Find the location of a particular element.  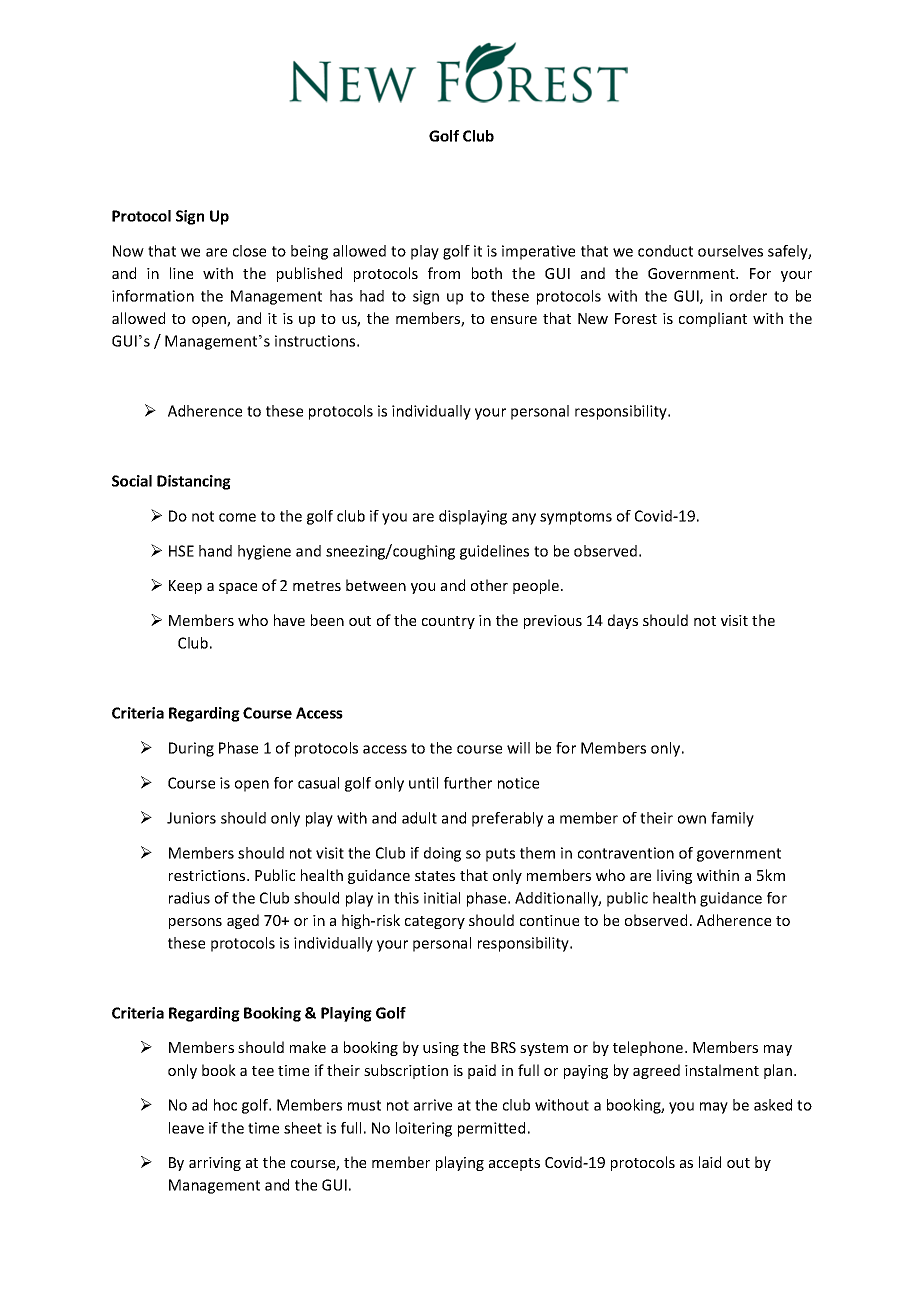

days is located at coordinates (623, 621).
